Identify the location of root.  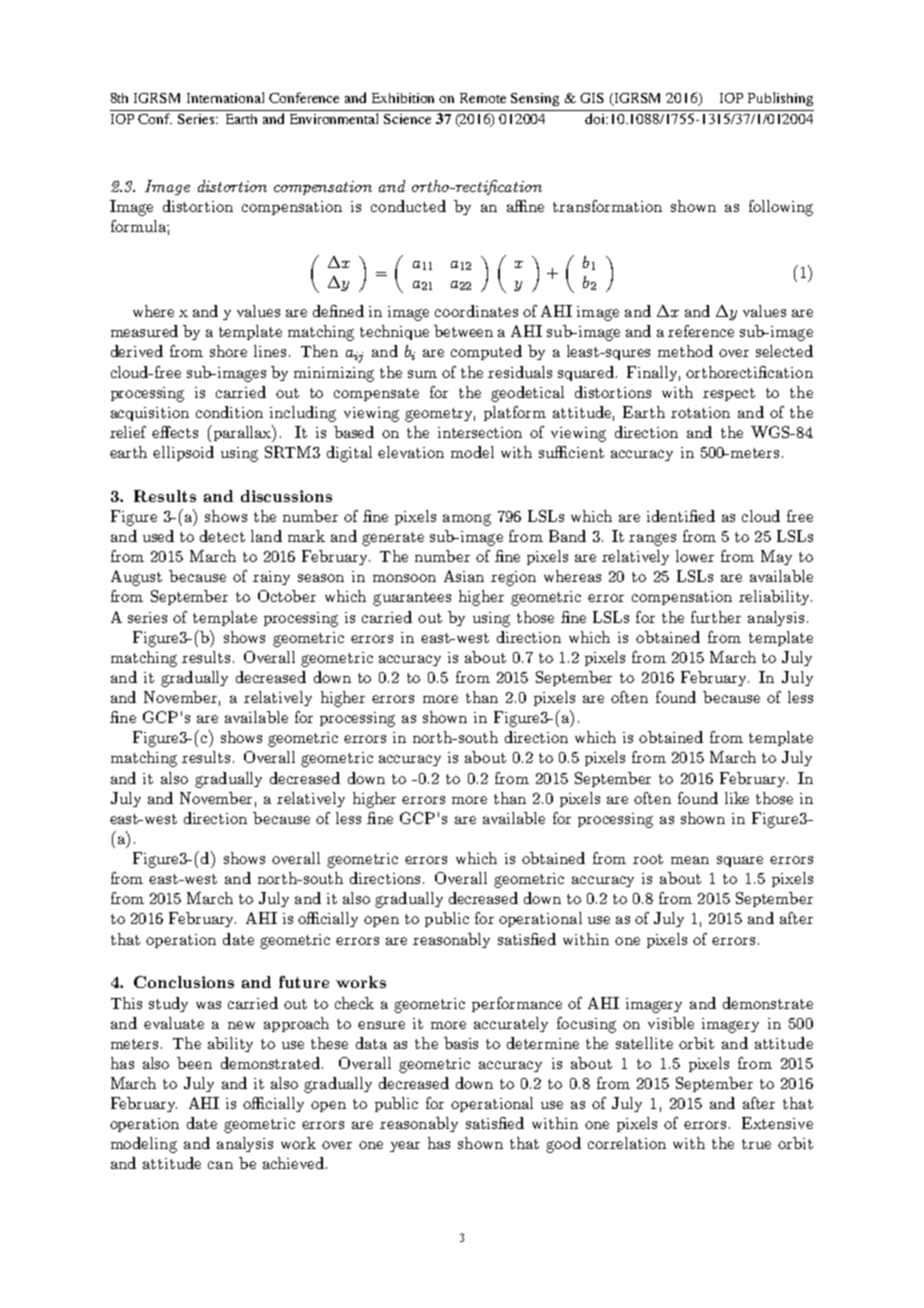
(648, 859).
